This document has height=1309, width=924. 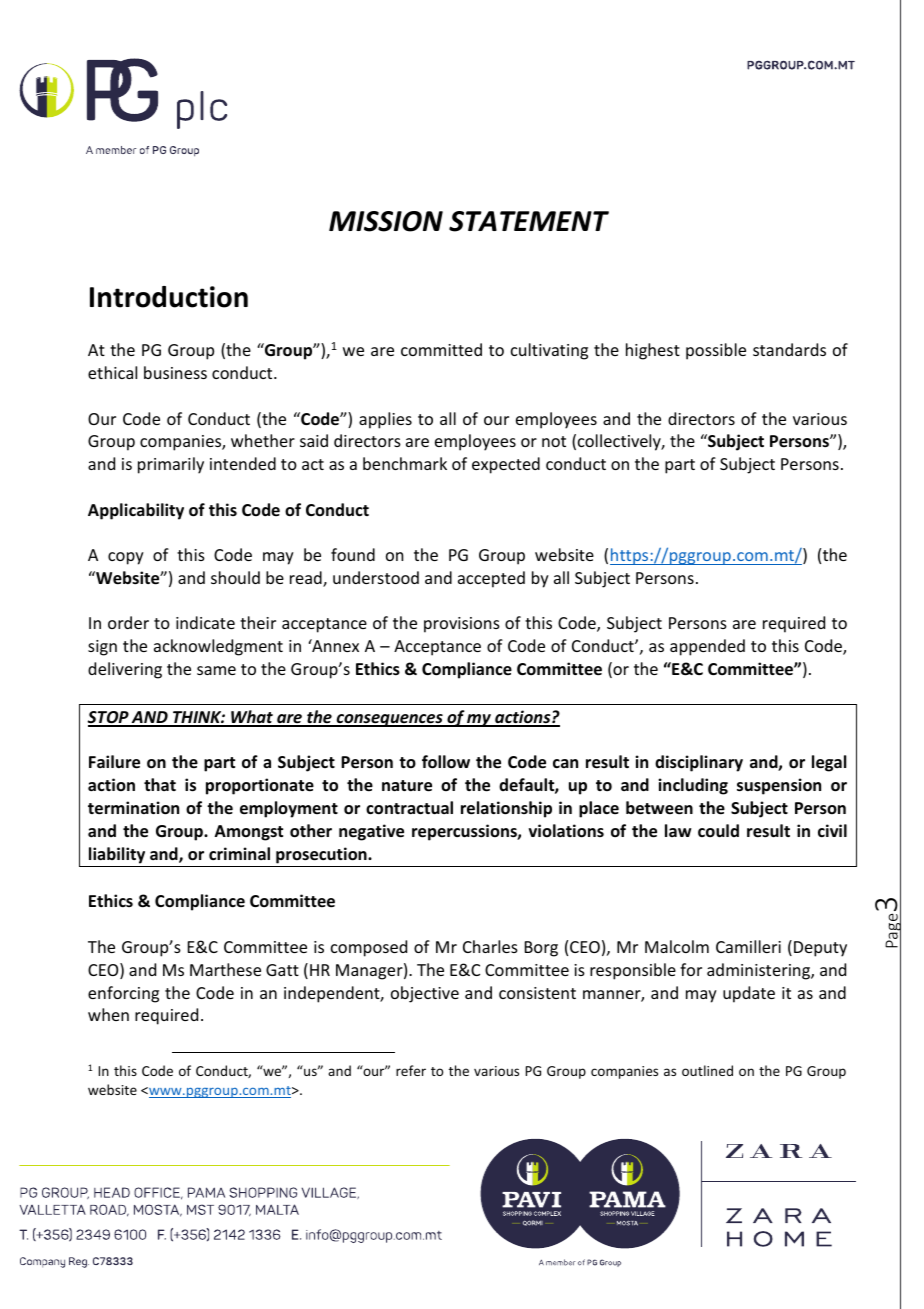 What do you see at coordinates (160, 784) in the document?
I see `that` at bounding box center [160, 784].
